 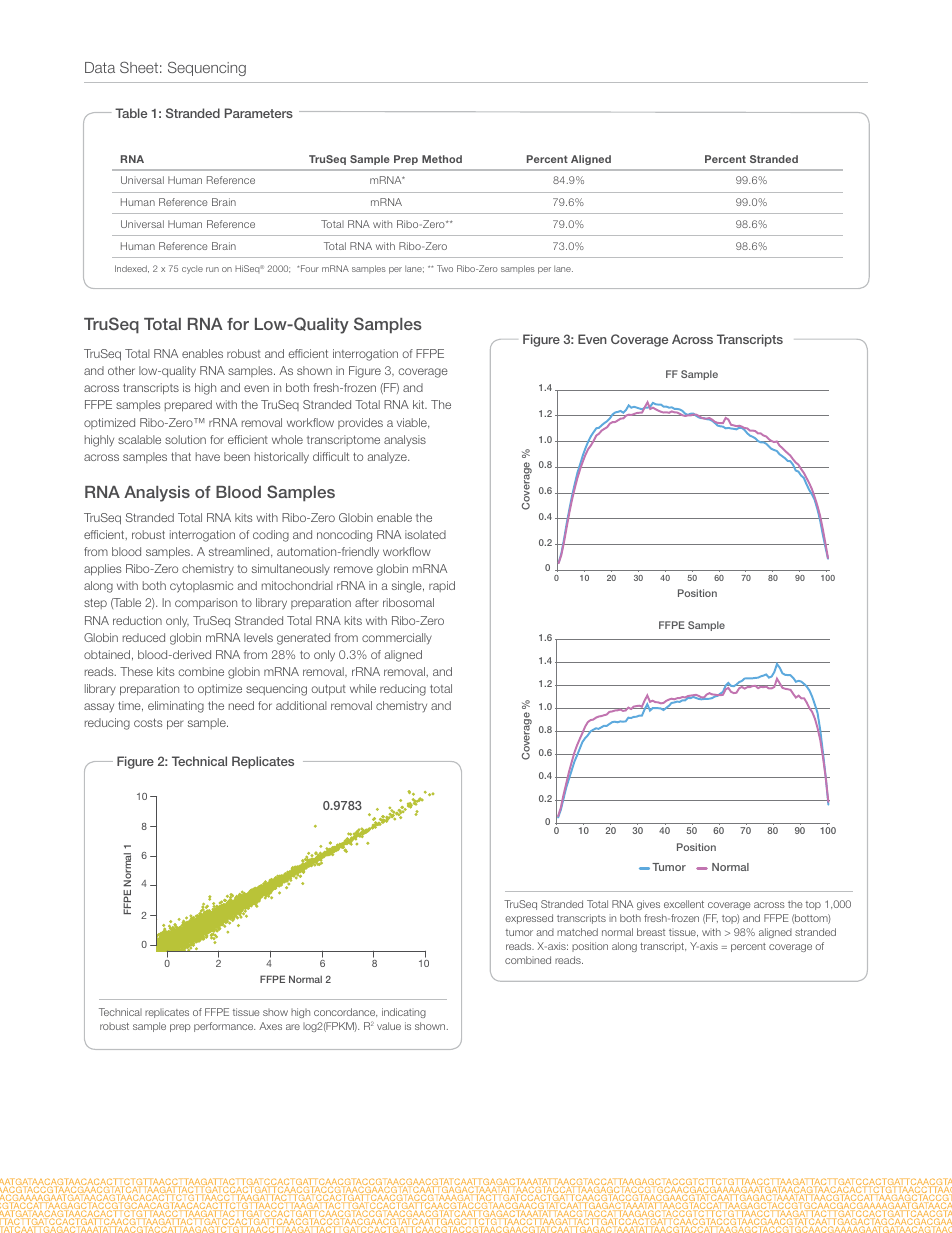 I want to click on performance, so click(x=224, y=1027).
